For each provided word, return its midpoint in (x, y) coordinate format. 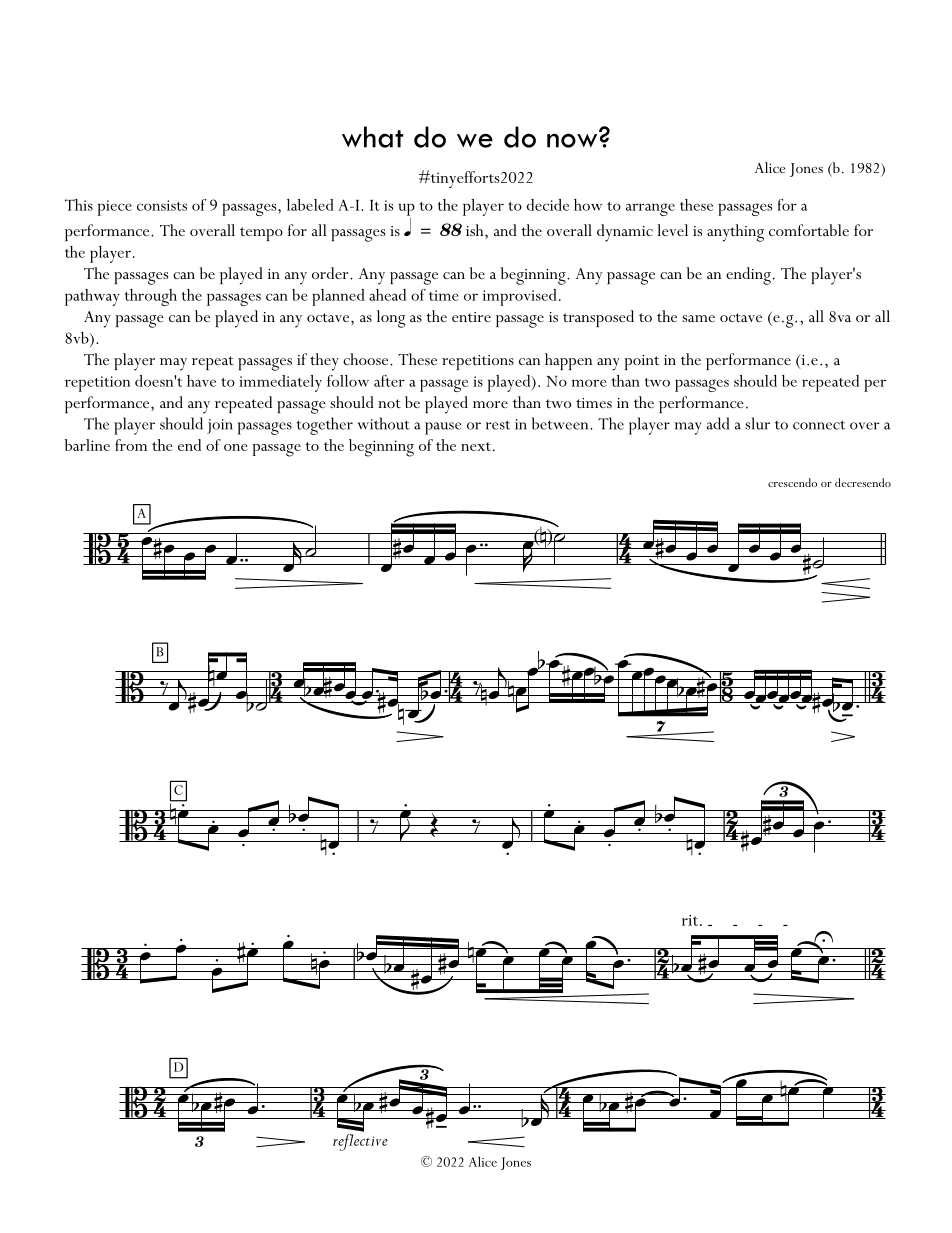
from (131, 445)
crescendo (792, 482)
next (476, 446)
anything (735, 233)
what (373, 137)
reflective (360, 1141)
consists (162, 205)
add (718, 423)
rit (691, 920)
